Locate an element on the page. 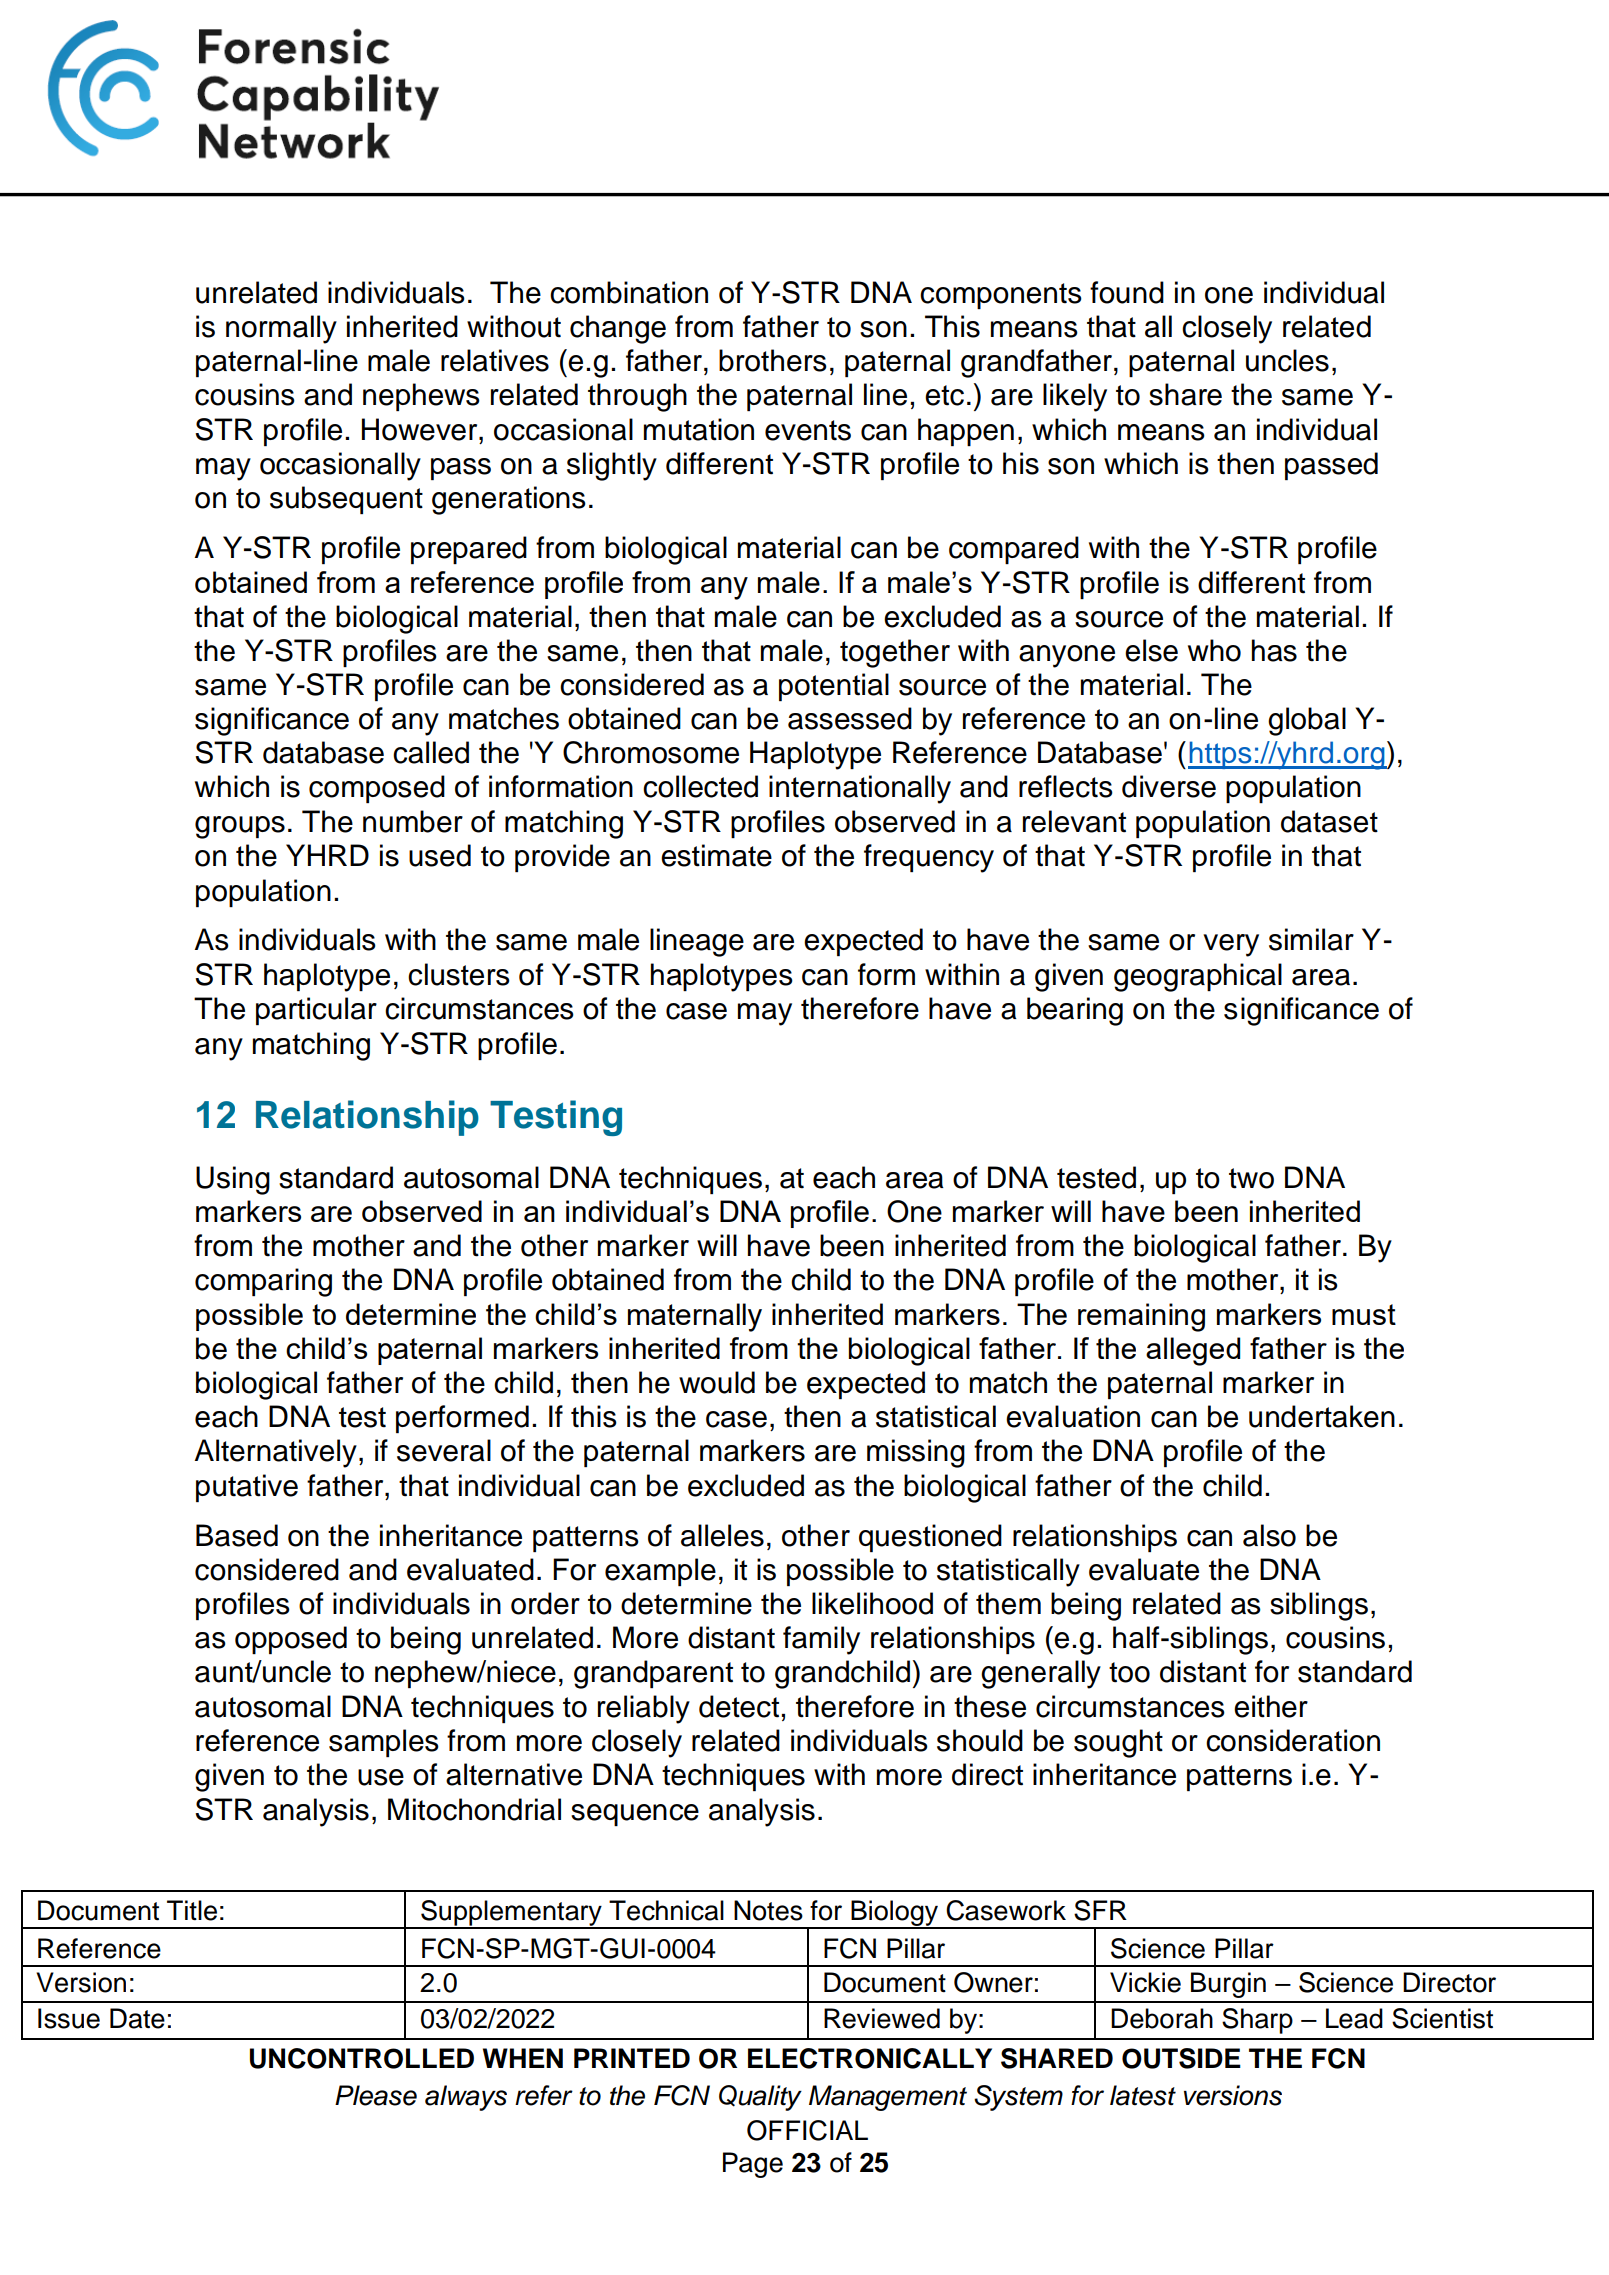  Please is located at coordinates (376, 2095).
